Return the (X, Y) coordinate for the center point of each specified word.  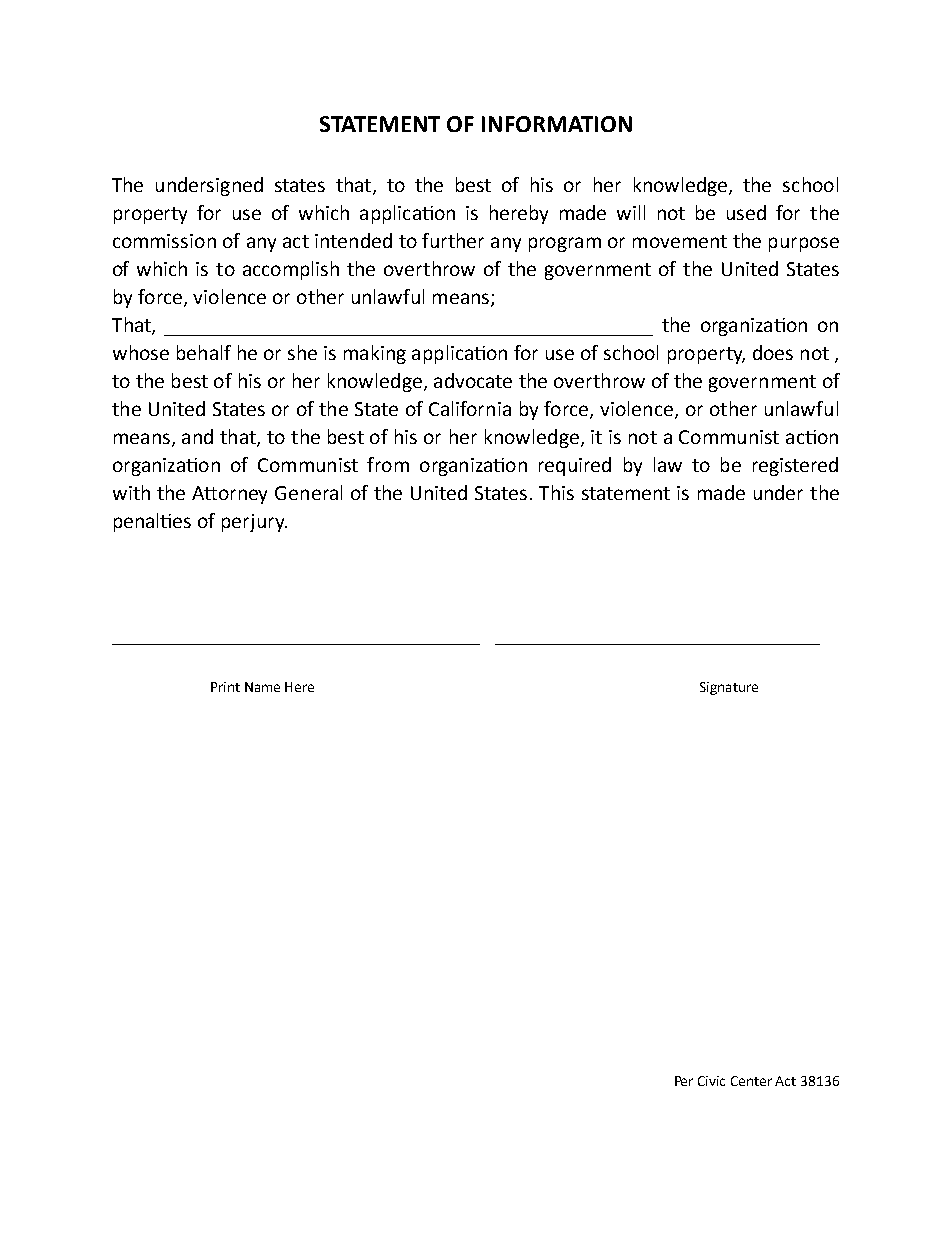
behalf (204, 352)
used (746, 212)
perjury (254, 523)
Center (751, 1081)
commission (164, 241)
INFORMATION (557, 124)
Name (262, 687)
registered (795, 466)
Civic (711, 1081)
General (308, 492)
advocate (473, 380)
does (773, 352)
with (131, 492)
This (556, 492)
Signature (729, 688)
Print (225, 687)
